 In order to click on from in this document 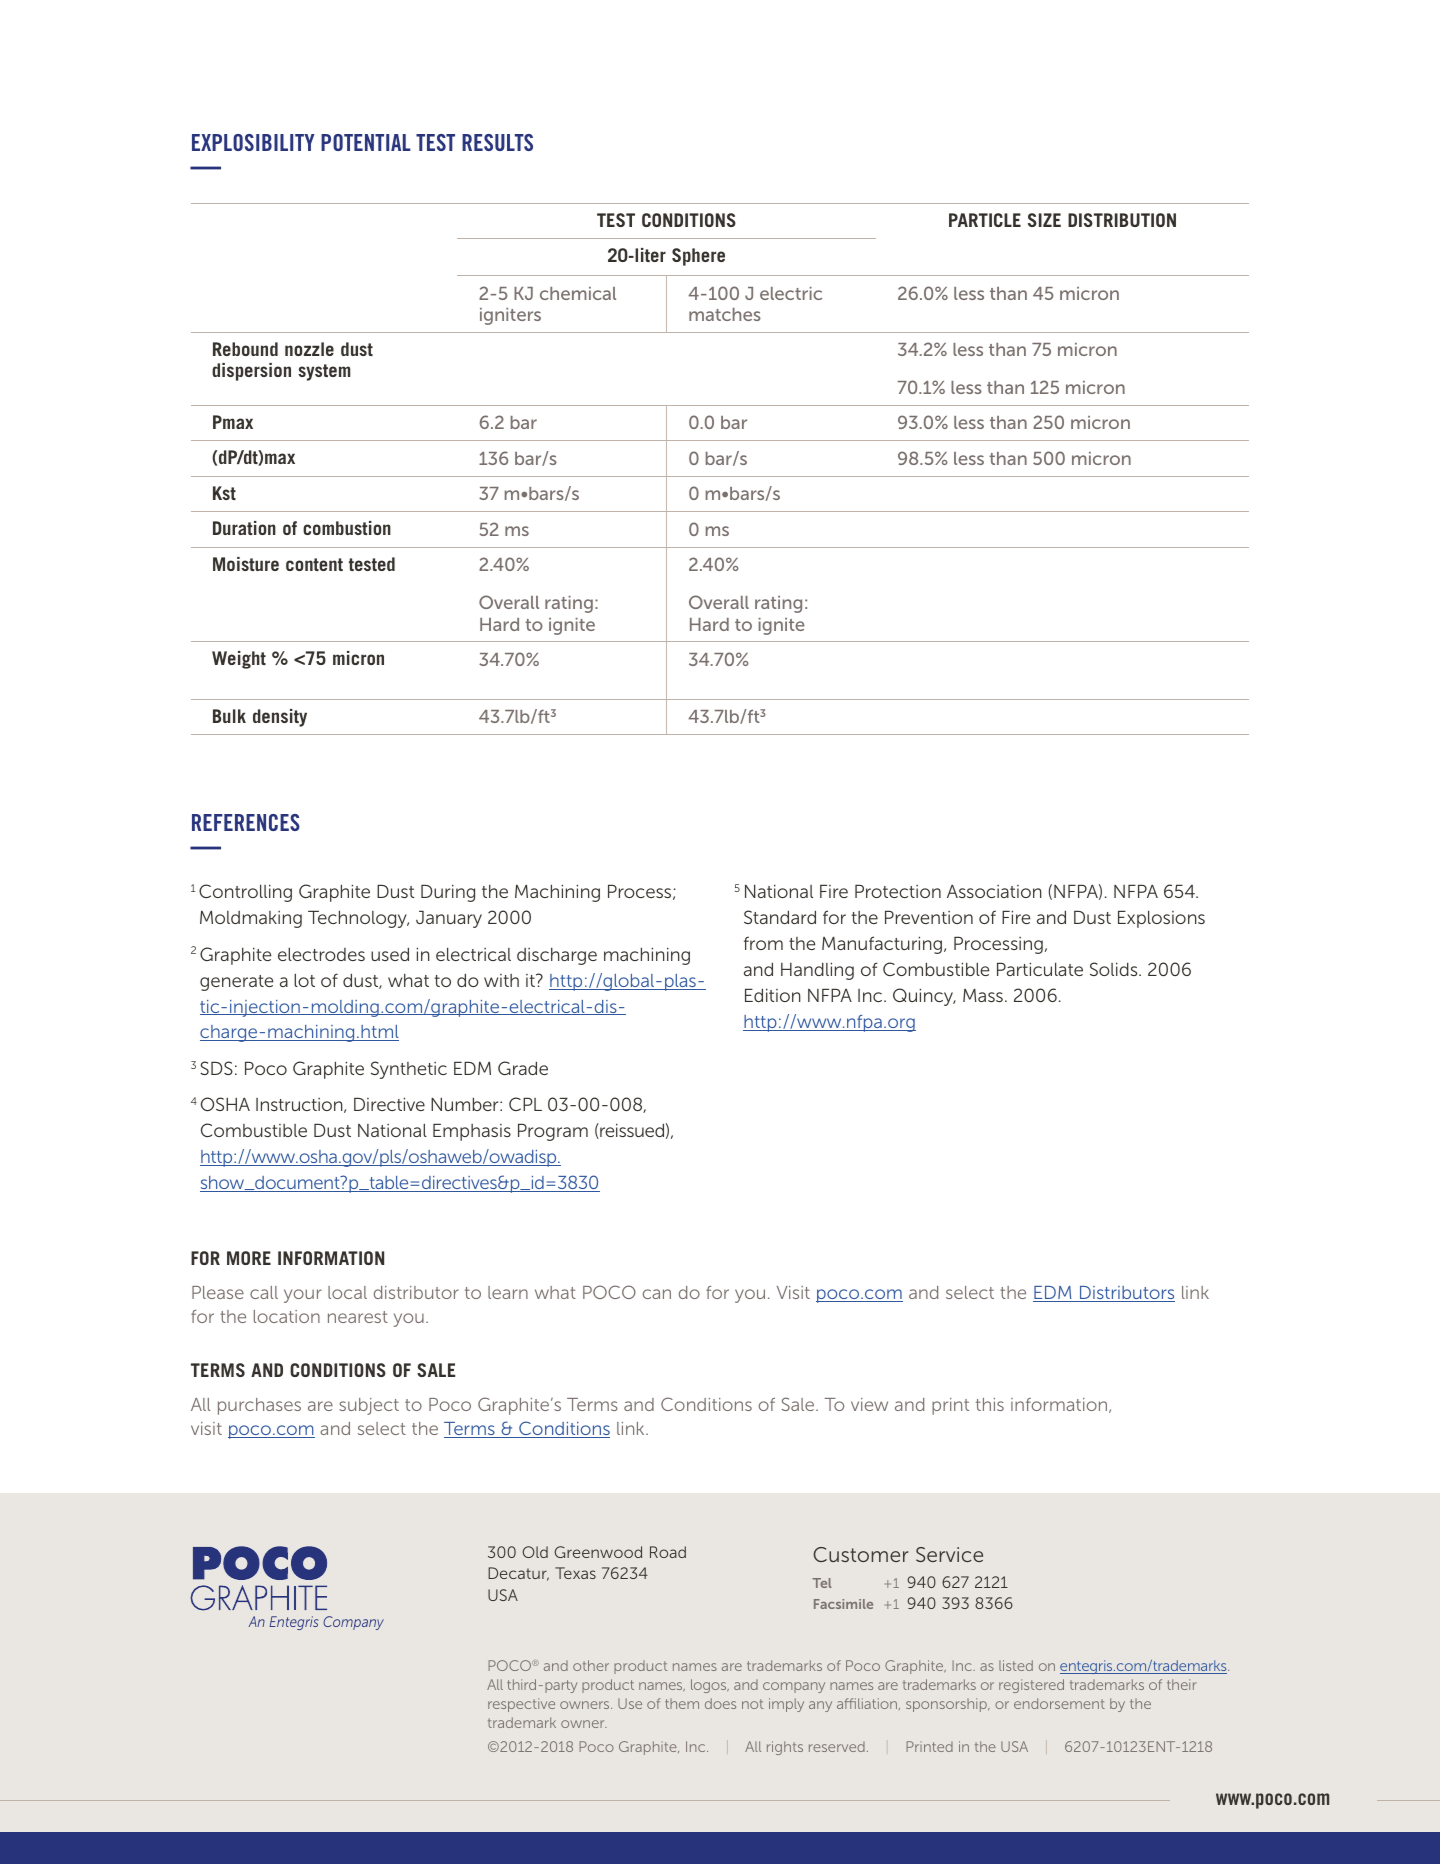, I will do `click(763, 943)`.
